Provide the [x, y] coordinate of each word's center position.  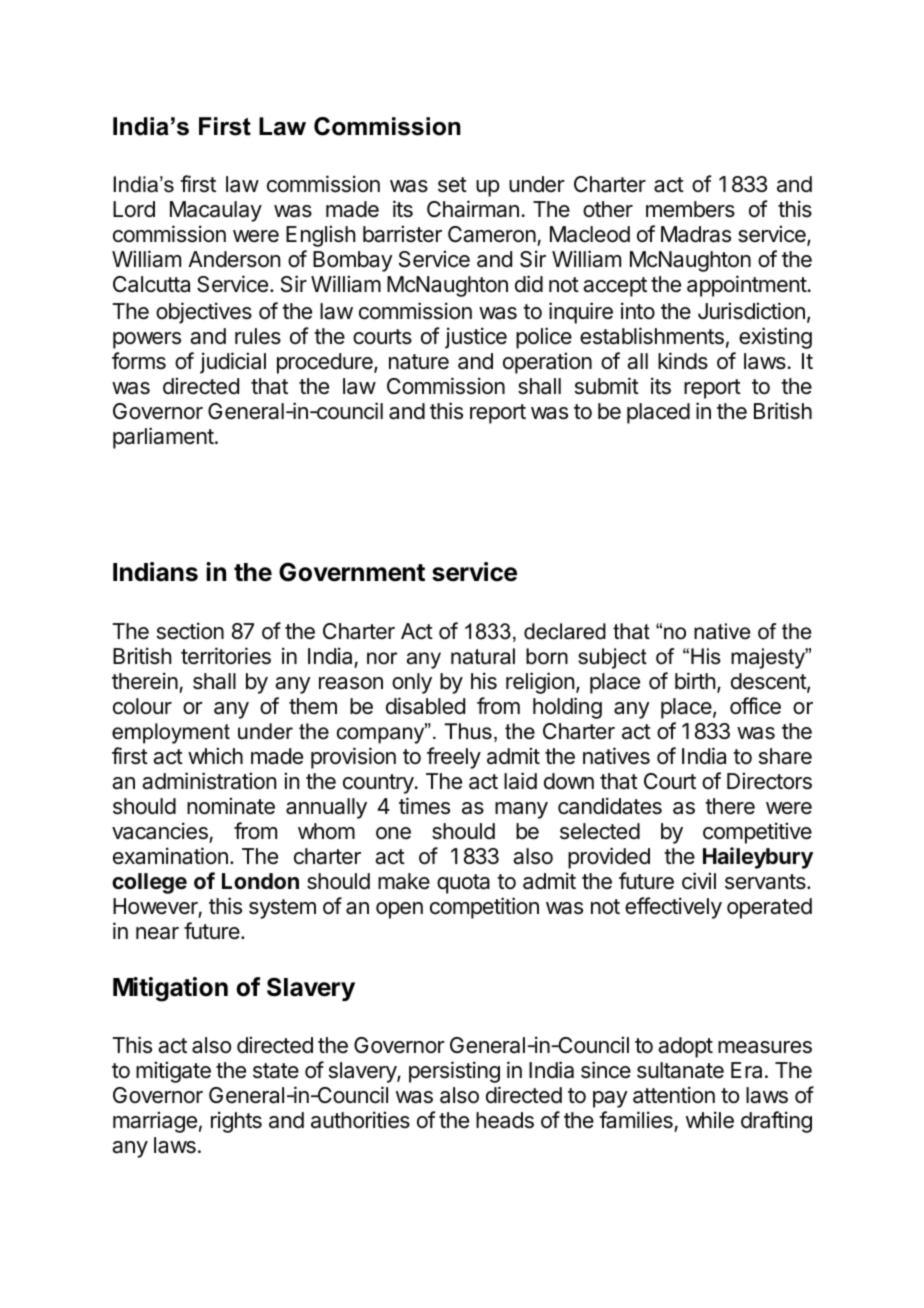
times [424, 806]
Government [352, 572]
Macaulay [216, 211]
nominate [231, 806]
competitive [757, 833]
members [690, 209]
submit [607, 386]
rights [236, 1122]
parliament [163, 438]
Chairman [473, 209]
